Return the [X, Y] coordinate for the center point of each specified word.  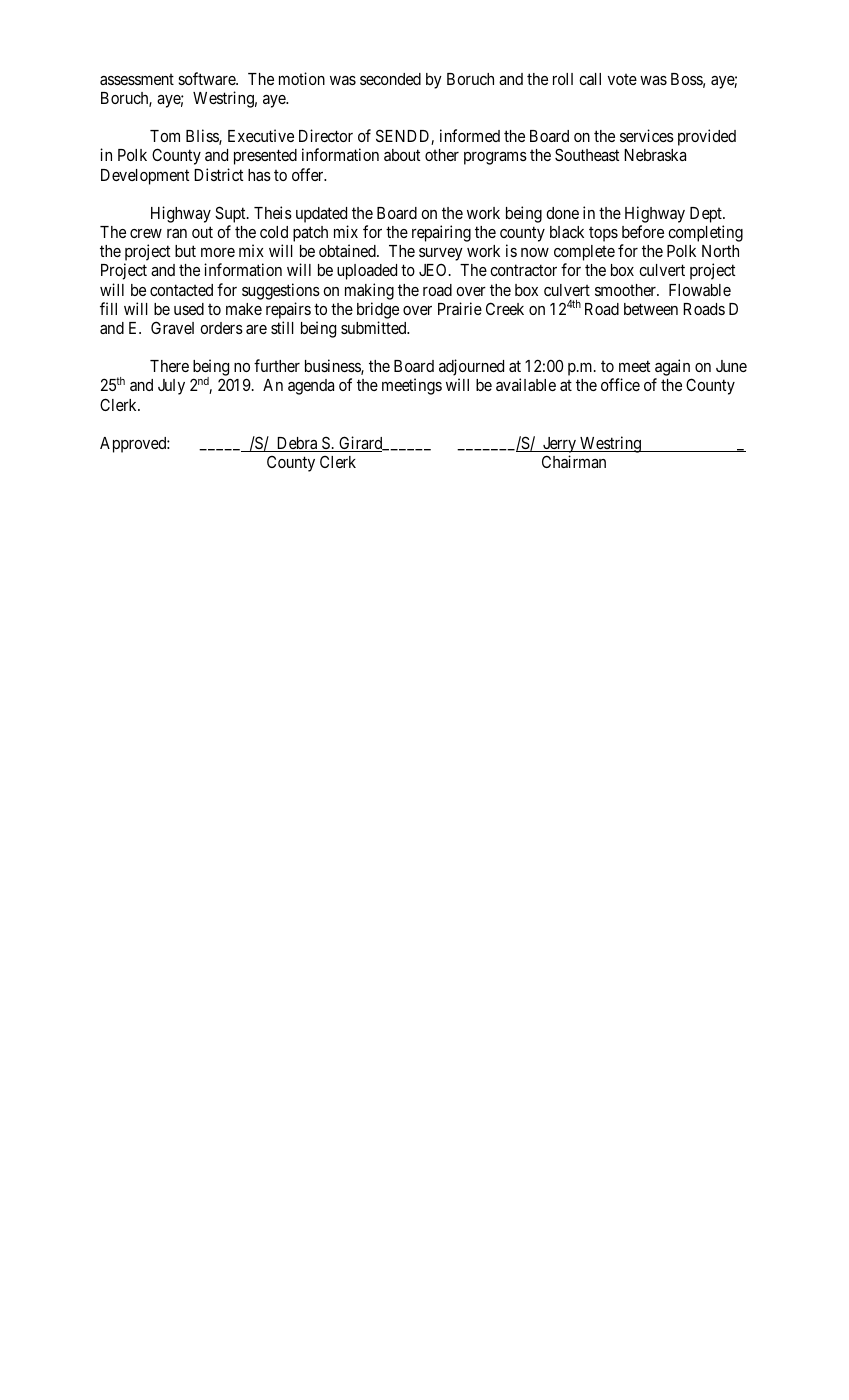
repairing [441, 233]
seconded [390, 79]
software [207, 78]
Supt [231, 214]
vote [622, 79]
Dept [707, 215]
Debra [297, 444]
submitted [375, 327]
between [651, 309]
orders [221, 328]
